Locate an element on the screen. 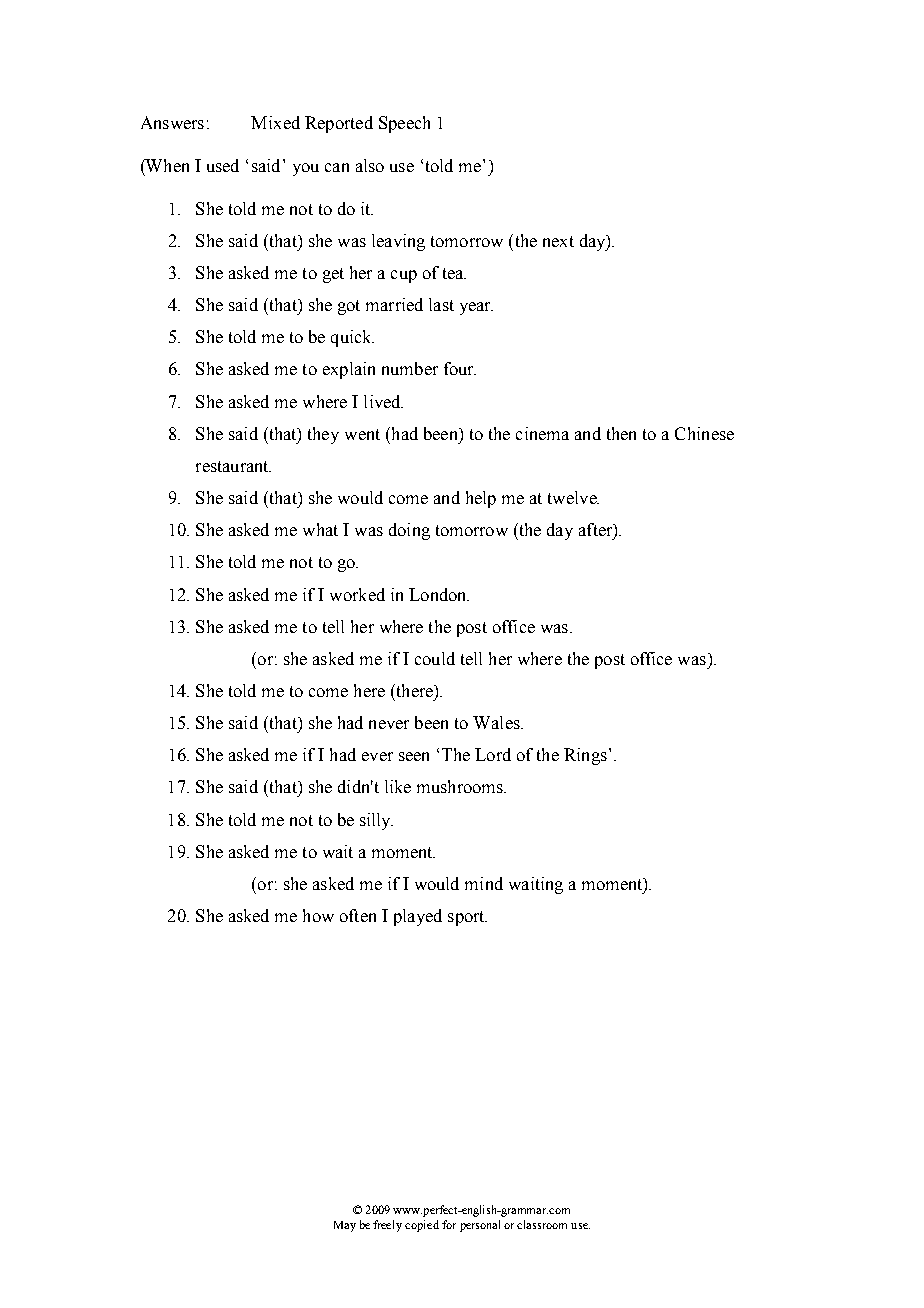 Image resolution: width=924 pixels, height=1308 pixels. worked is located at coordinates (357, 594).
